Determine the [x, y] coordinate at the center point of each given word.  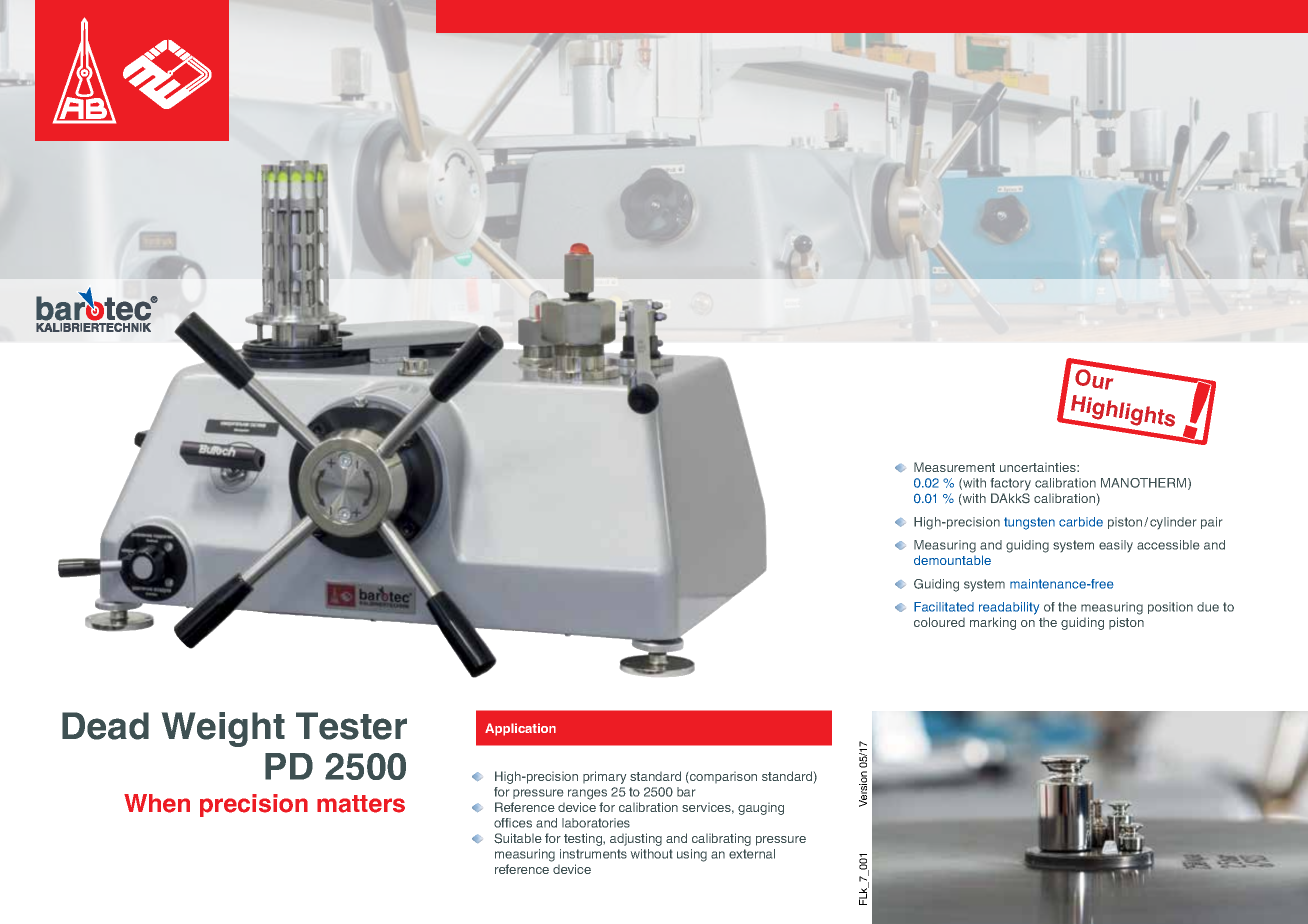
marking [993, 623]
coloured [939, 622]
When [157, 803]
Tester [351, 726]
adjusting [636, 839]
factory [1011, 484]
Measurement [954, 467]
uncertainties [1039, 467]
